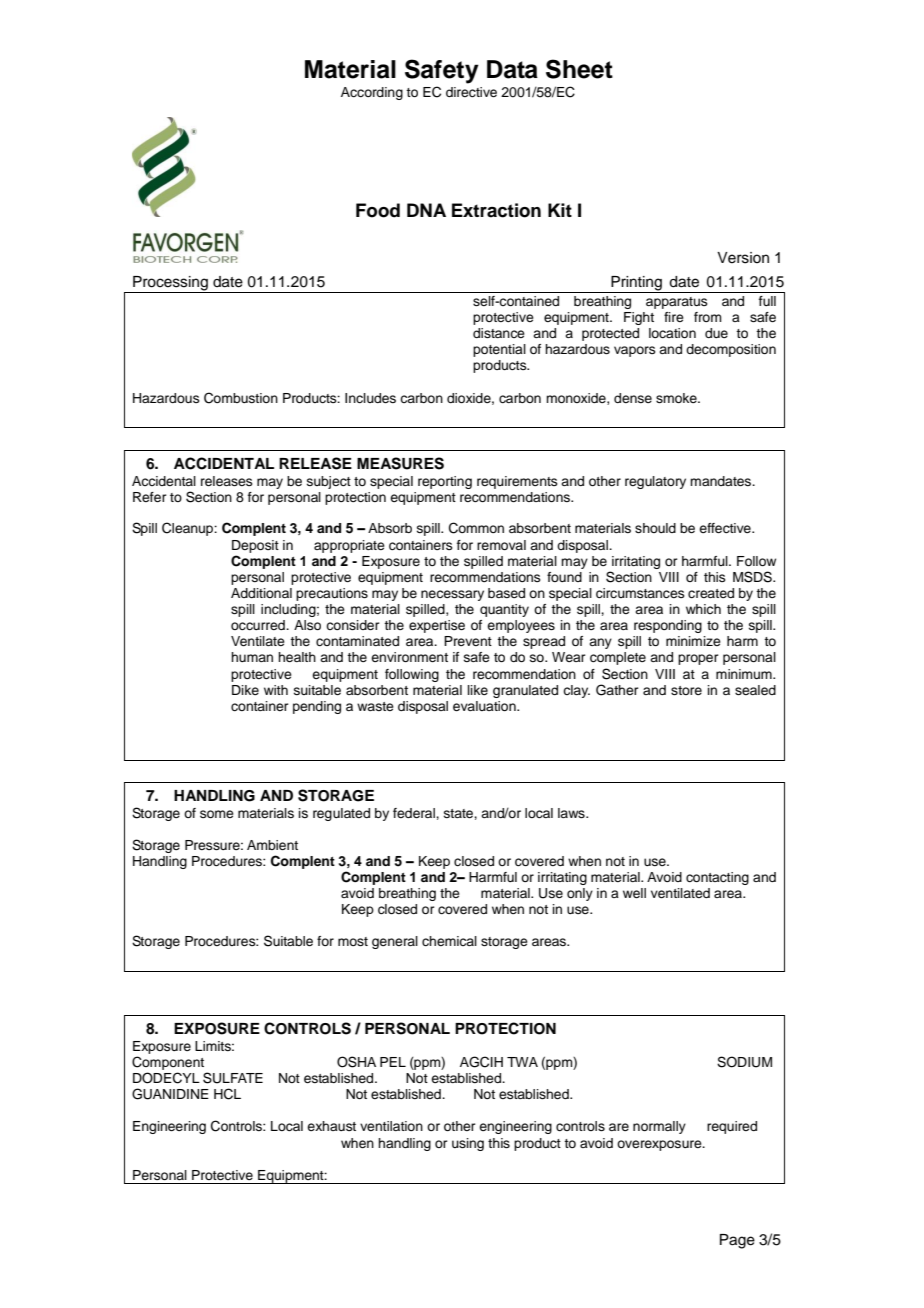 This document has height=1308, width=924. I want to click on proper, so click(698, 659).
